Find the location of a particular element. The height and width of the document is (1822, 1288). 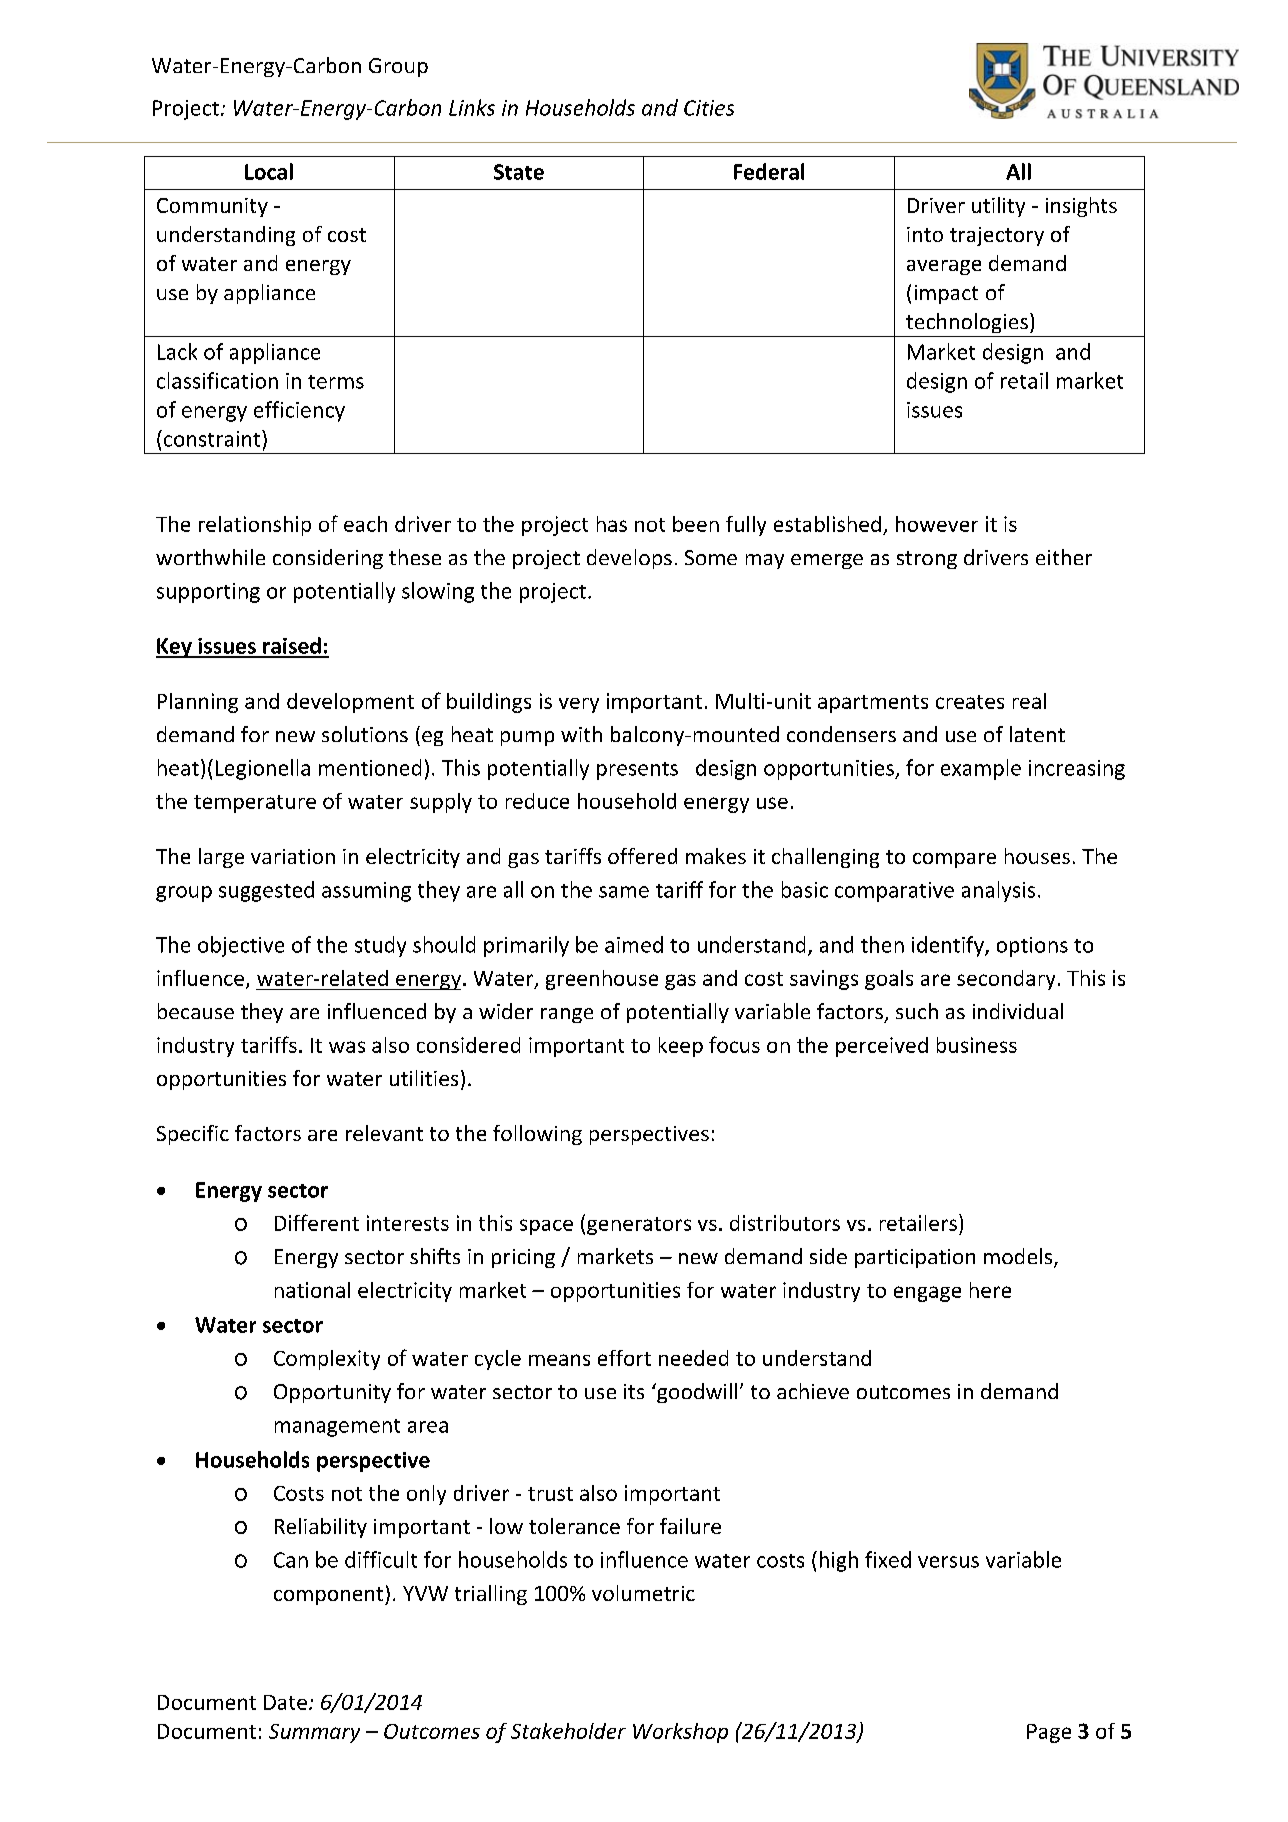

utility is located at coordinates (998, 207).
